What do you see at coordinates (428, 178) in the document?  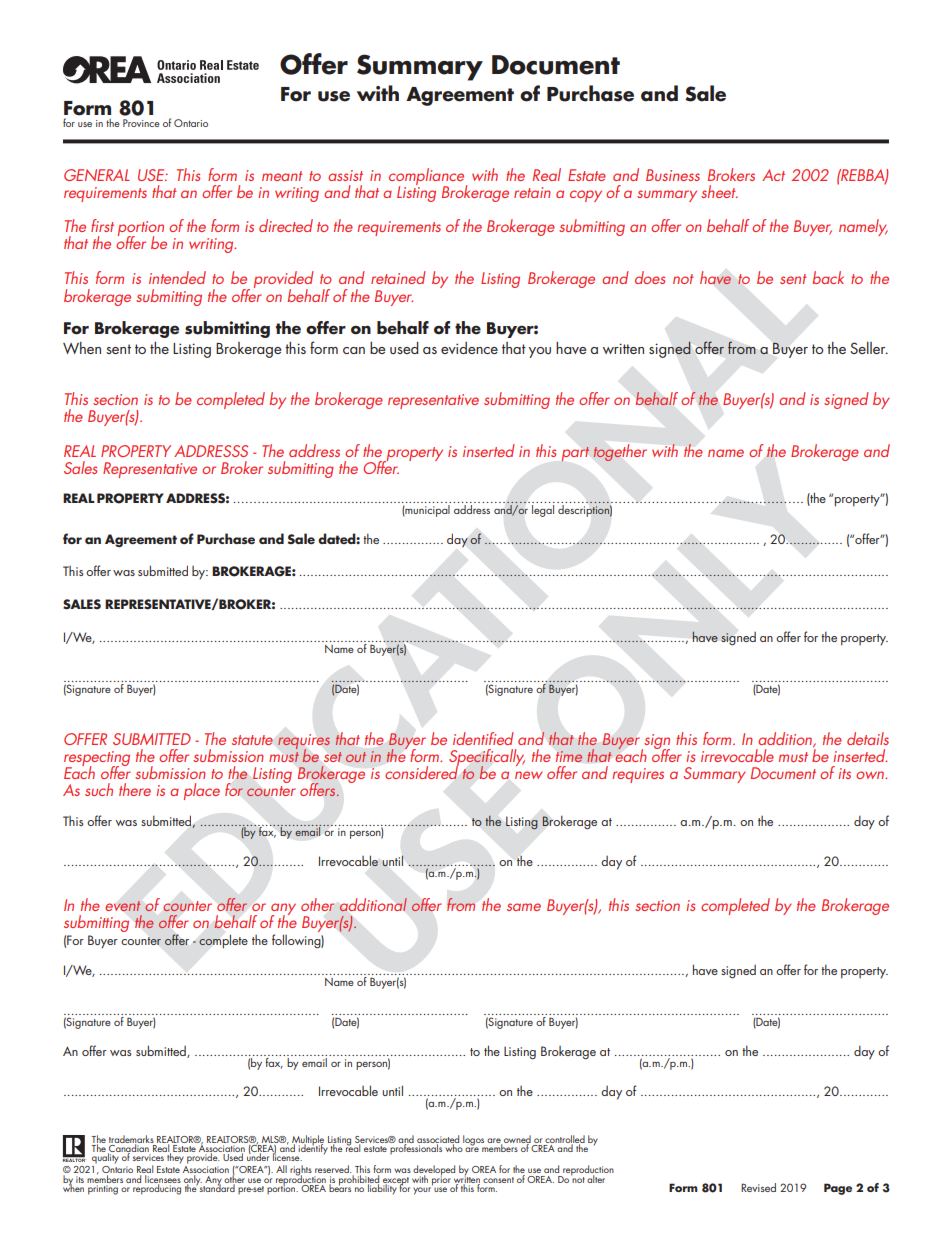 I see `compliance` at bounding box center [428, 178].
